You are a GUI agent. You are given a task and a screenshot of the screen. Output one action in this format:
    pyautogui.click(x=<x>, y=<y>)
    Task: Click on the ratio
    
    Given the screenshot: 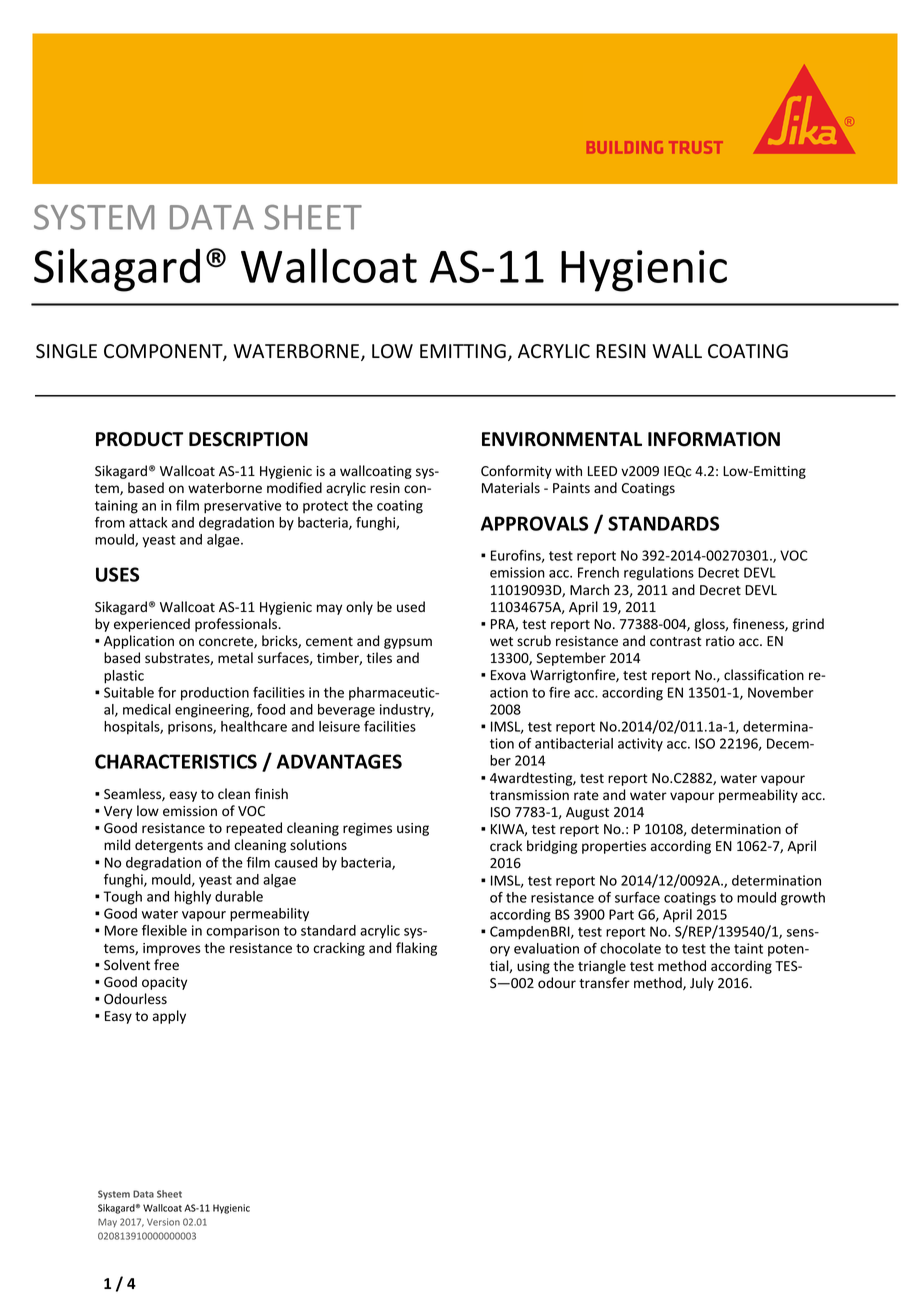 What is the action you would take?
    pyautogui.click(x=720, y=641)
